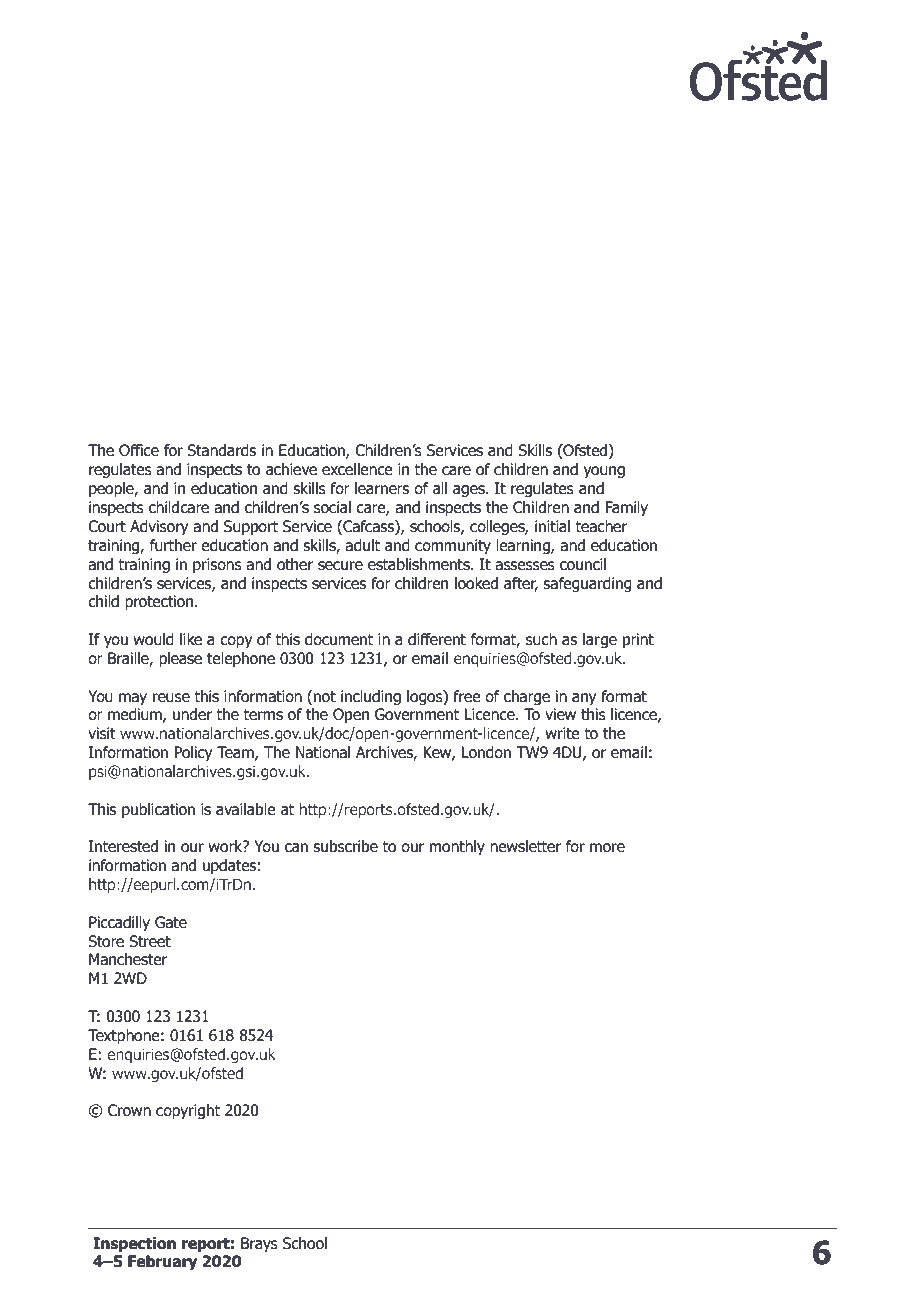 The width and height of the screenshot is (924, 1310). I want to click on under, so click(192, 714).
